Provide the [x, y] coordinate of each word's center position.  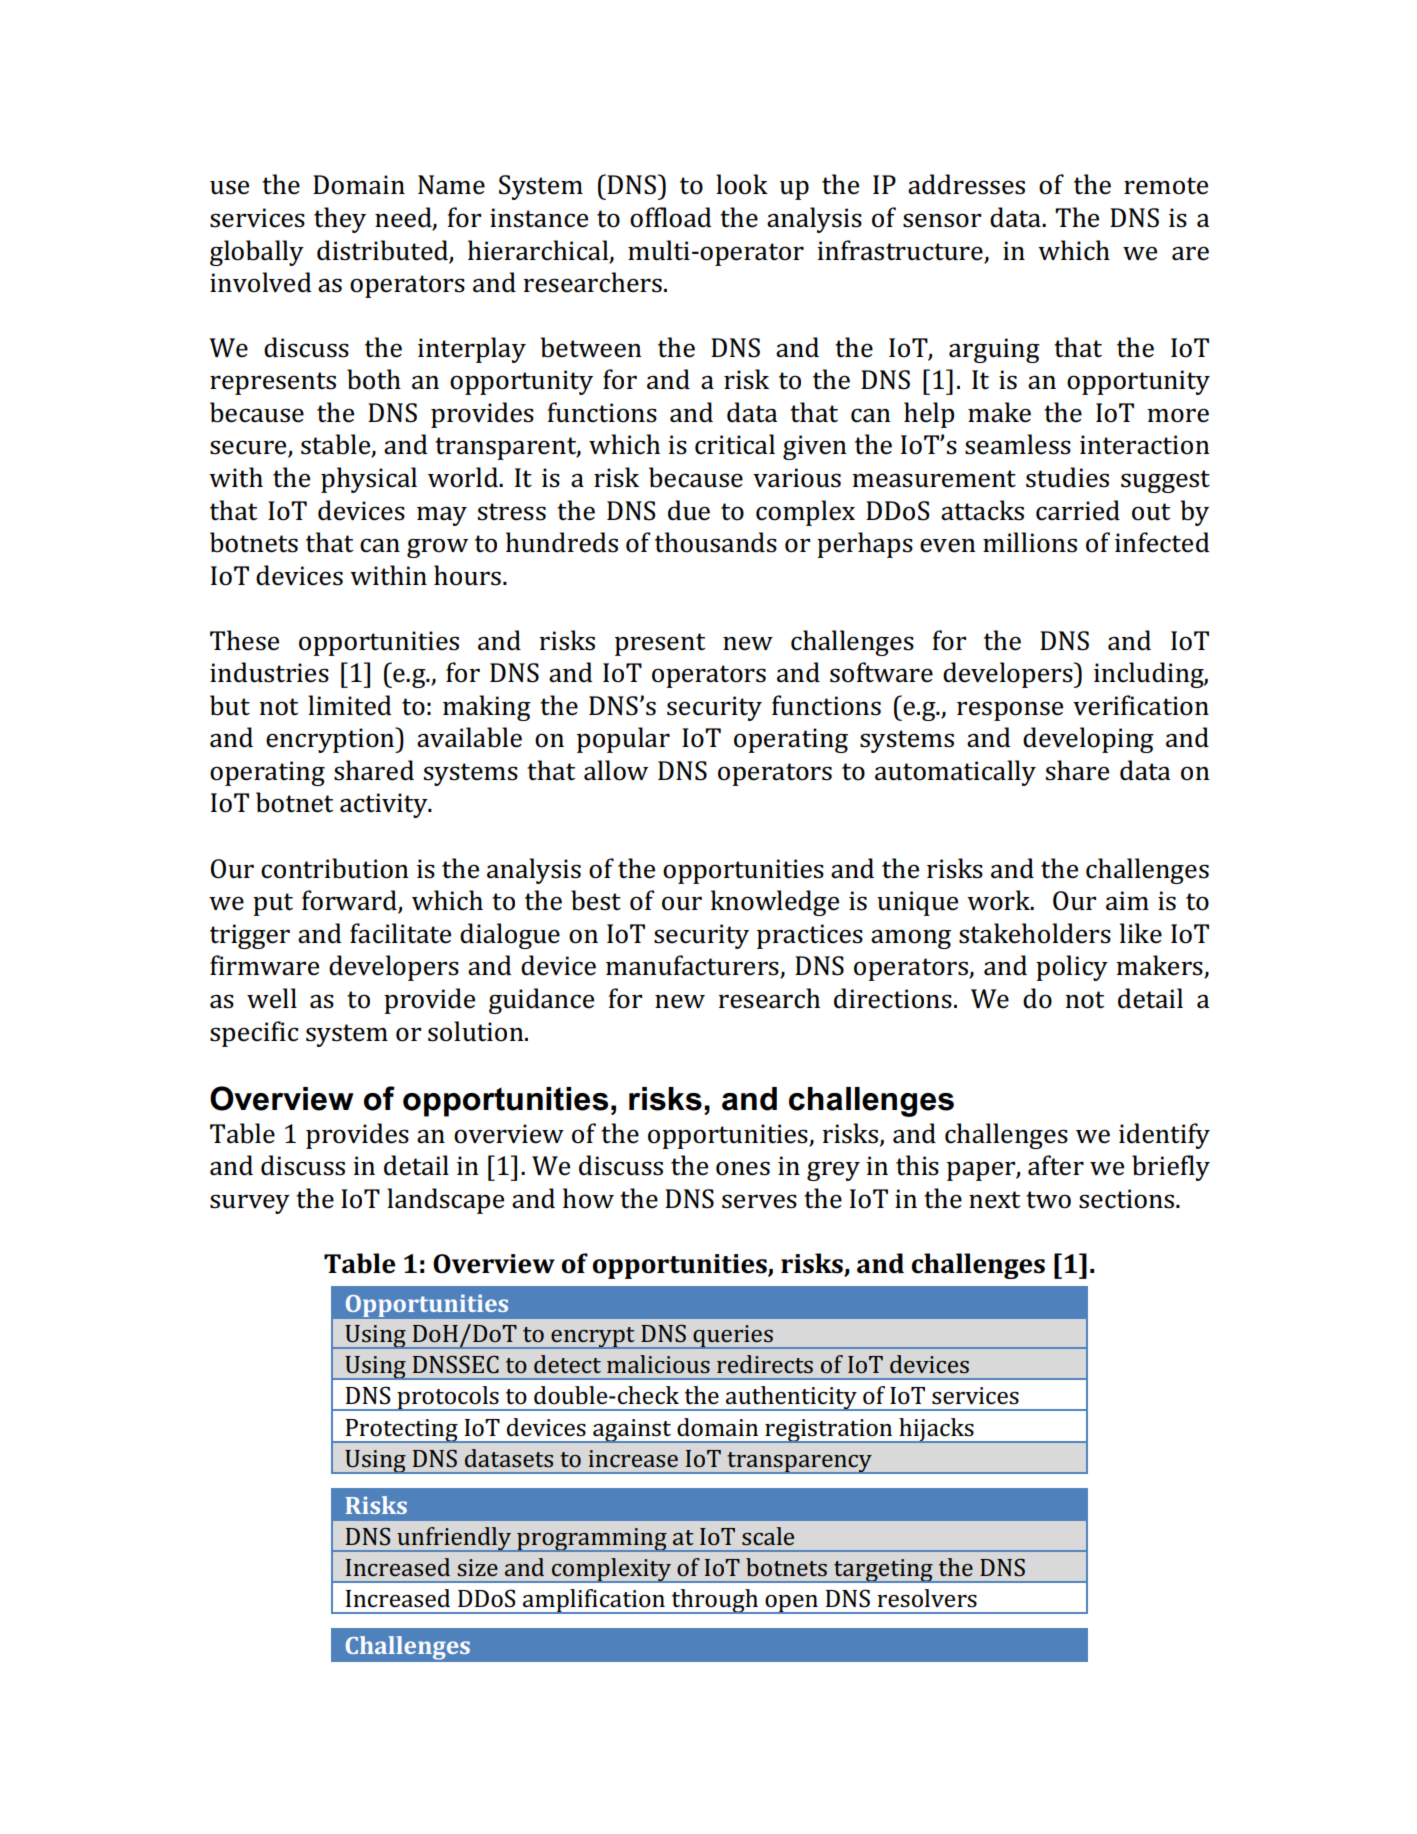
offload [670, 217]
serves [759, 1201]
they [340, 220]
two [1048, 1200]
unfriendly [454, 1539]
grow [437, 548]
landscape [445, 1201]
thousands [716, 542]
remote [1166, 186]
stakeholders [1035, 933]
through [715, 1601]
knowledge [775, 903]
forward [350, 901]
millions [1030, 542]
